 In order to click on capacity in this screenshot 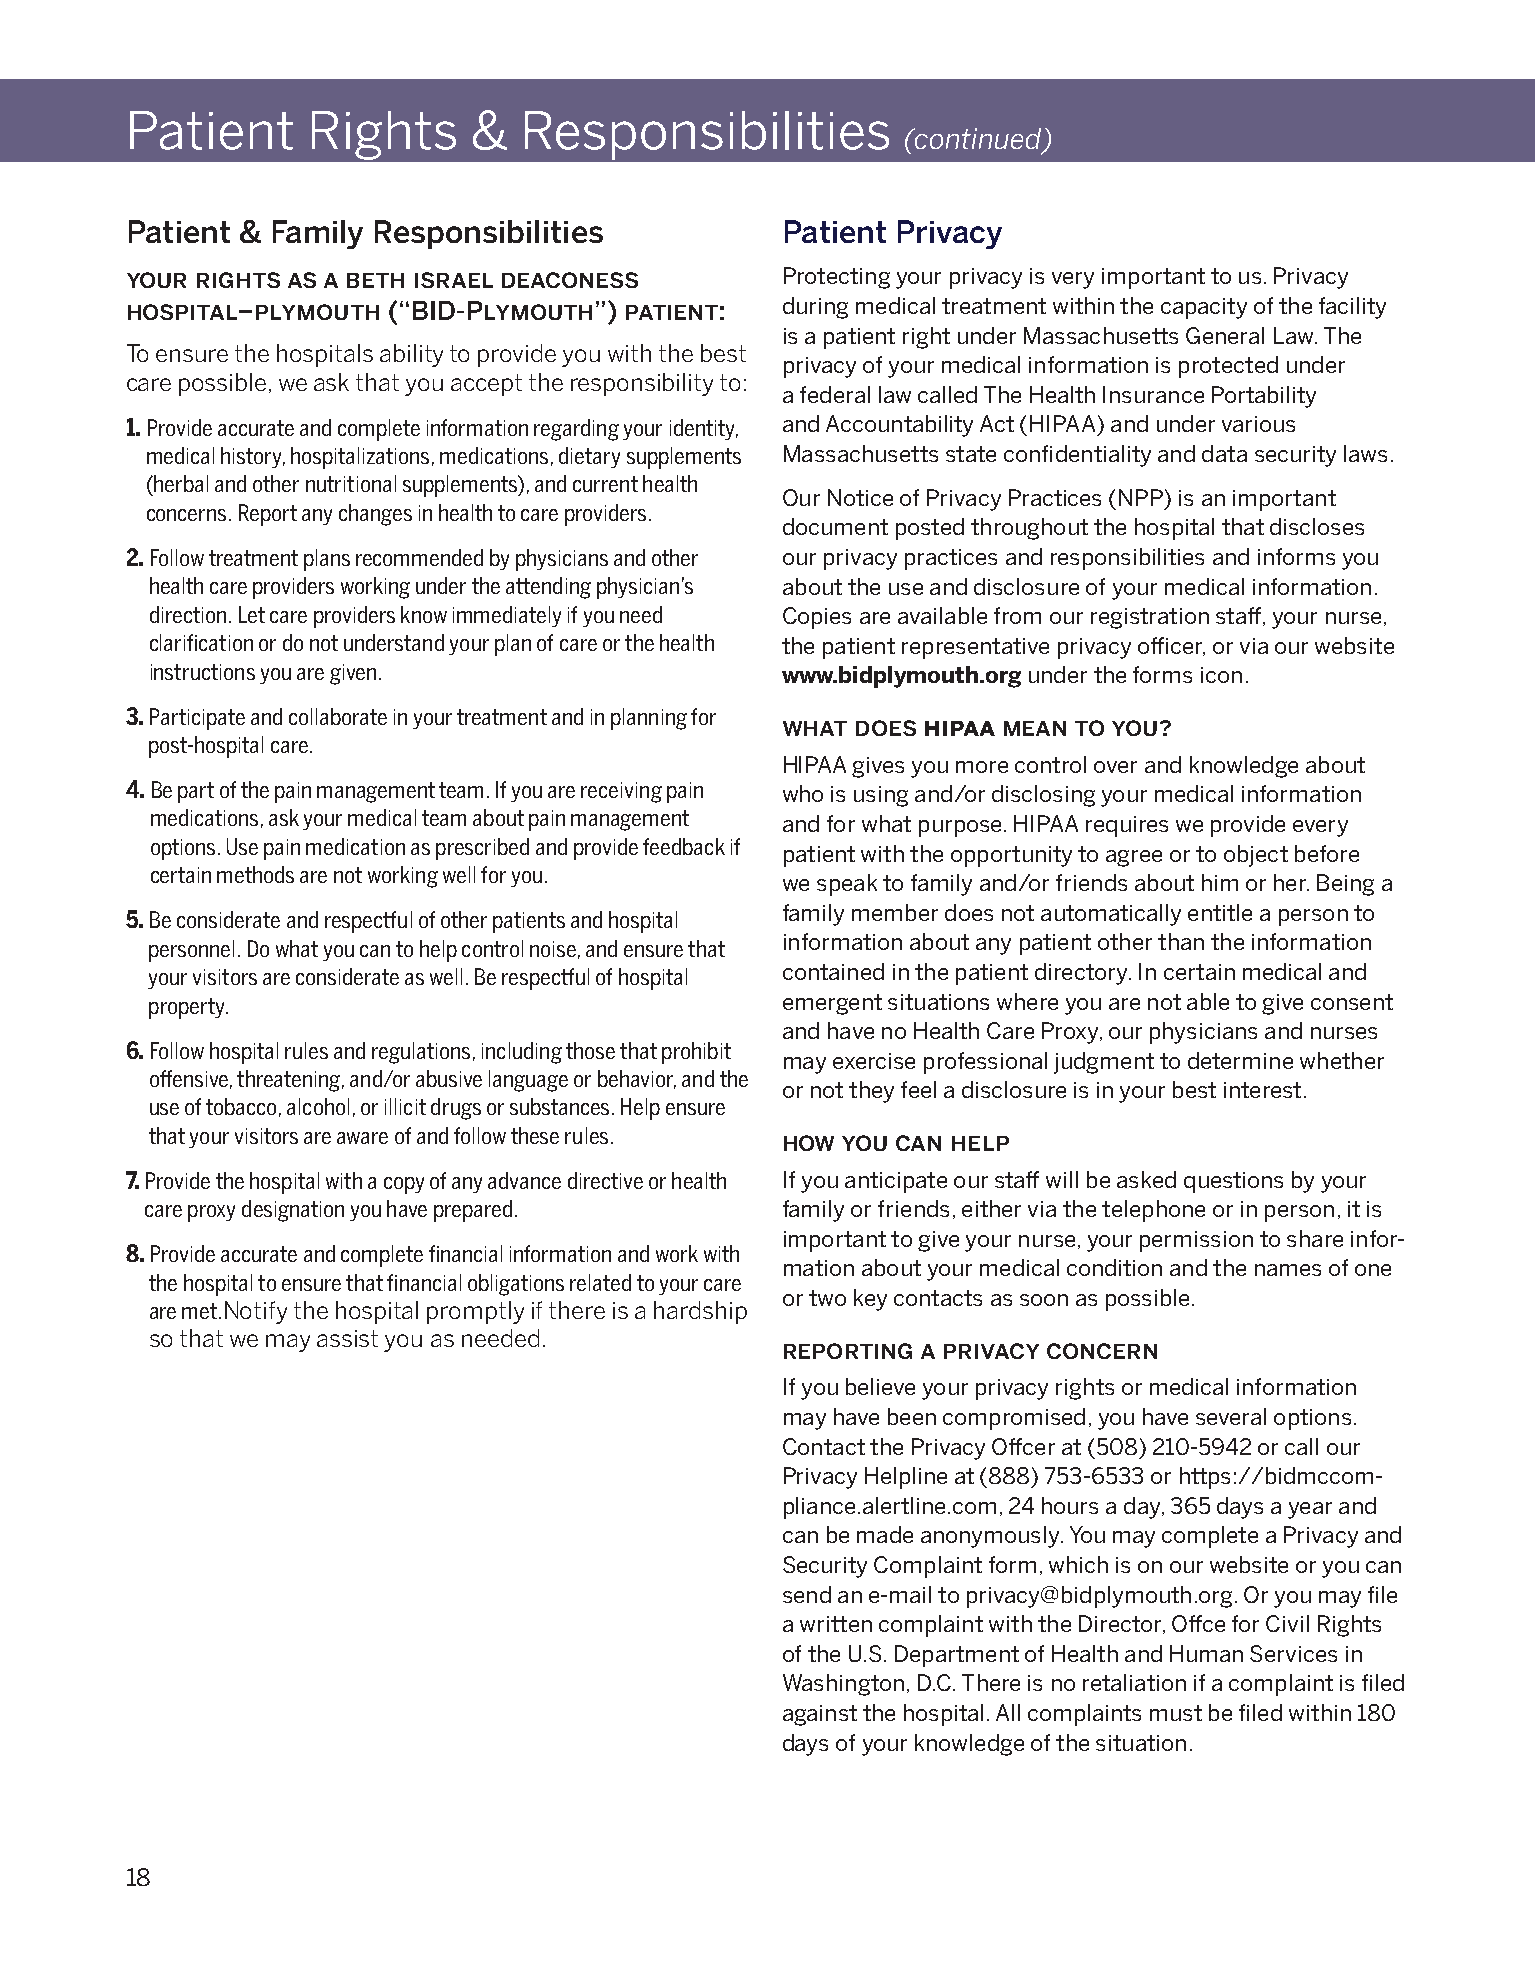, I will do `click(1204, 308)`.
